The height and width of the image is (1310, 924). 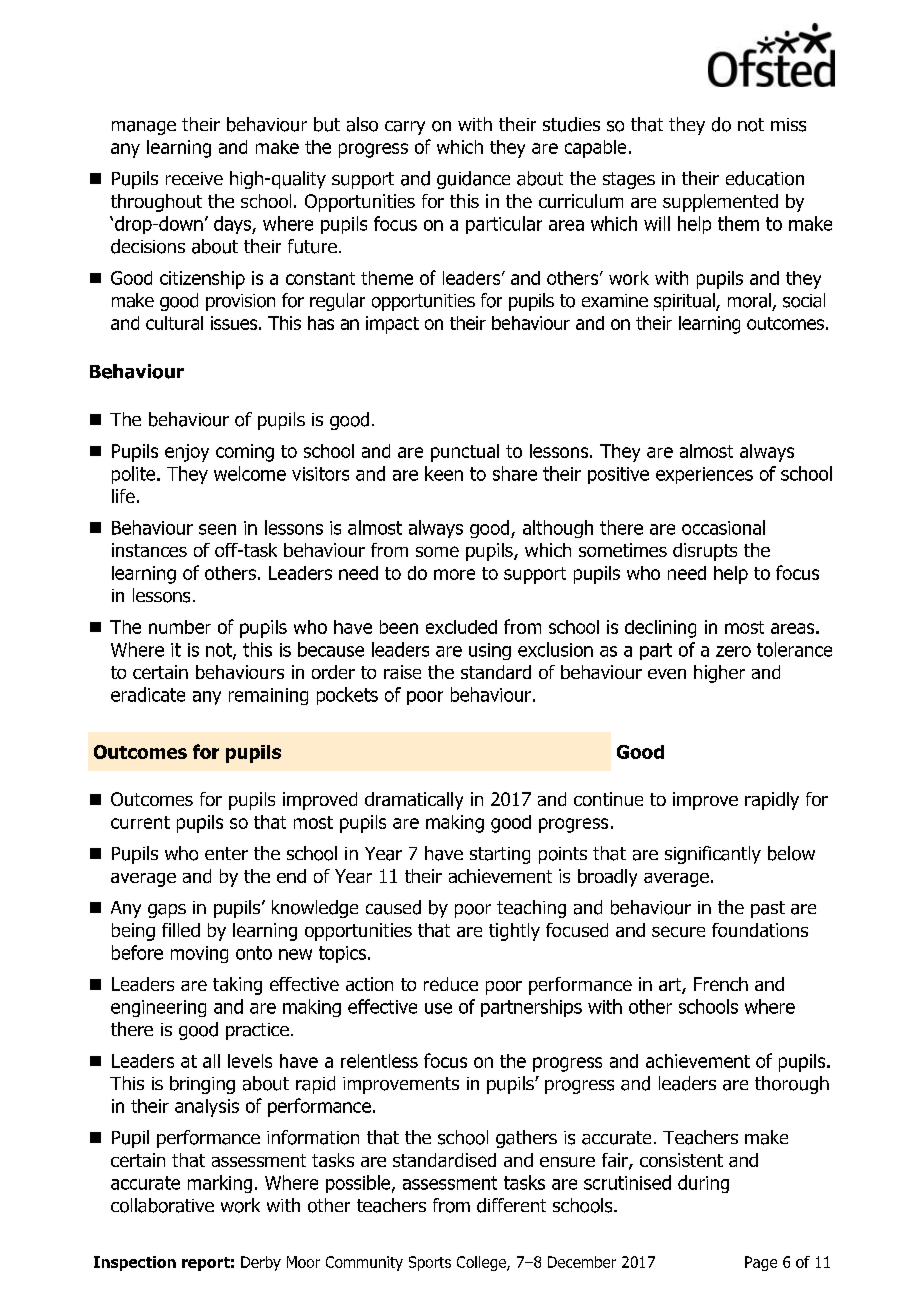 What do you see at coordinates (174, 323) in the image?
I see `cultural` at bounding box center [174, 323].
